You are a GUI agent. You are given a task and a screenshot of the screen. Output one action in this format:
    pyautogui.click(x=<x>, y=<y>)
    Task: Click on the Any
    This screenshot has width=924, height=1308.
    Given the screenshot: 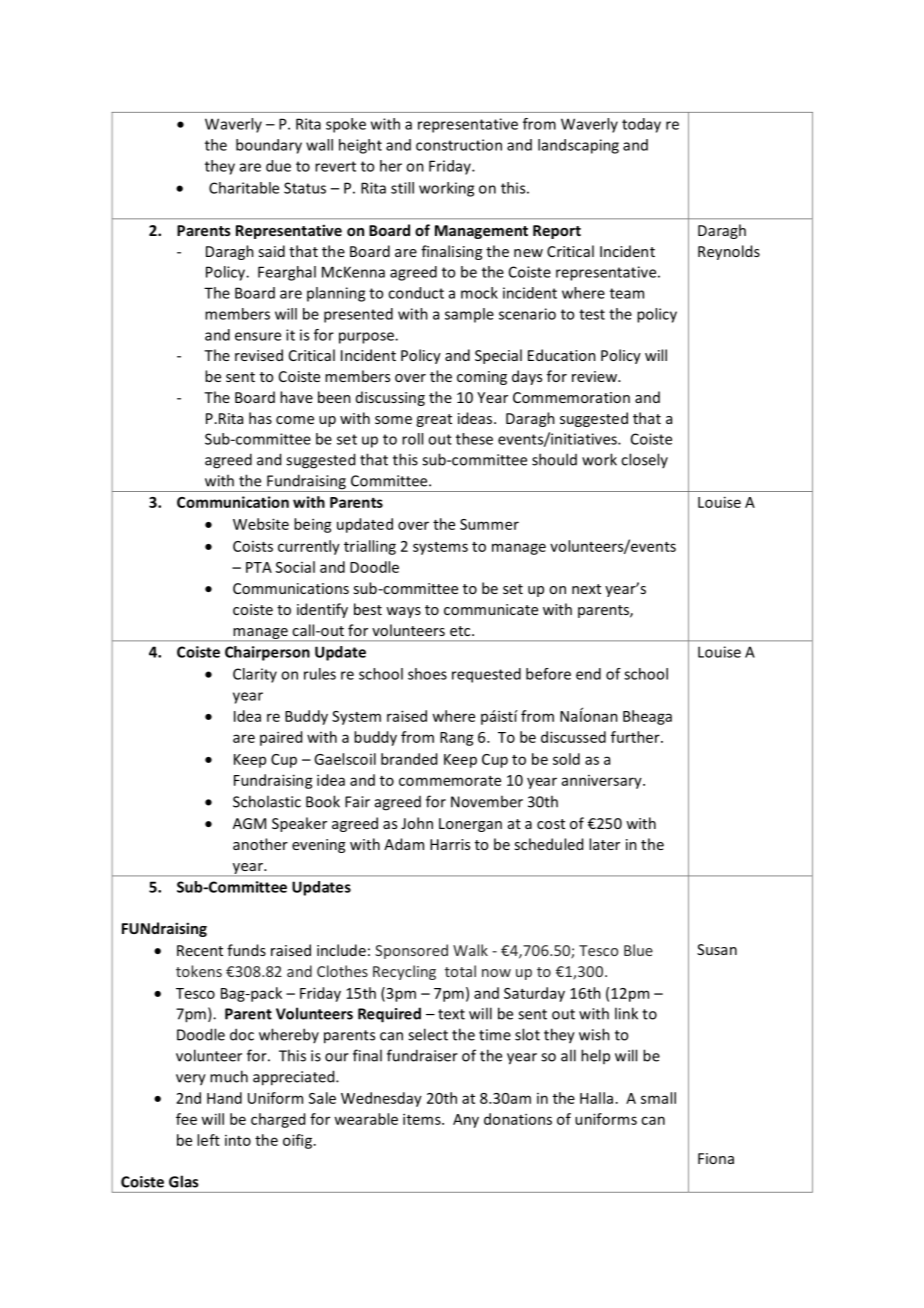 What is the action you would take?
    pyautogui.click(x=466, y=1121)
